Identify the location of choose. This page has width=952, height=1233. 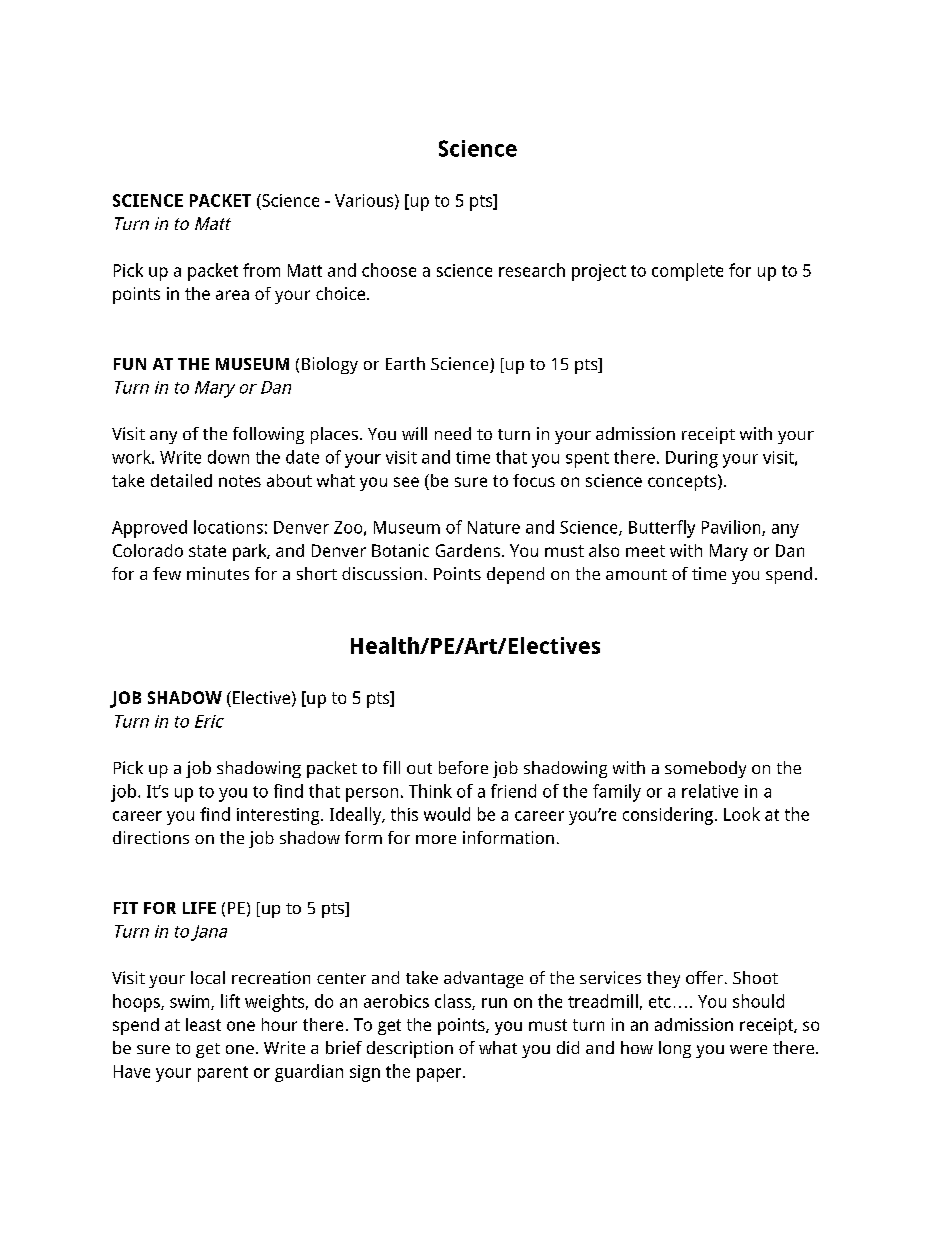
(389, 270).
